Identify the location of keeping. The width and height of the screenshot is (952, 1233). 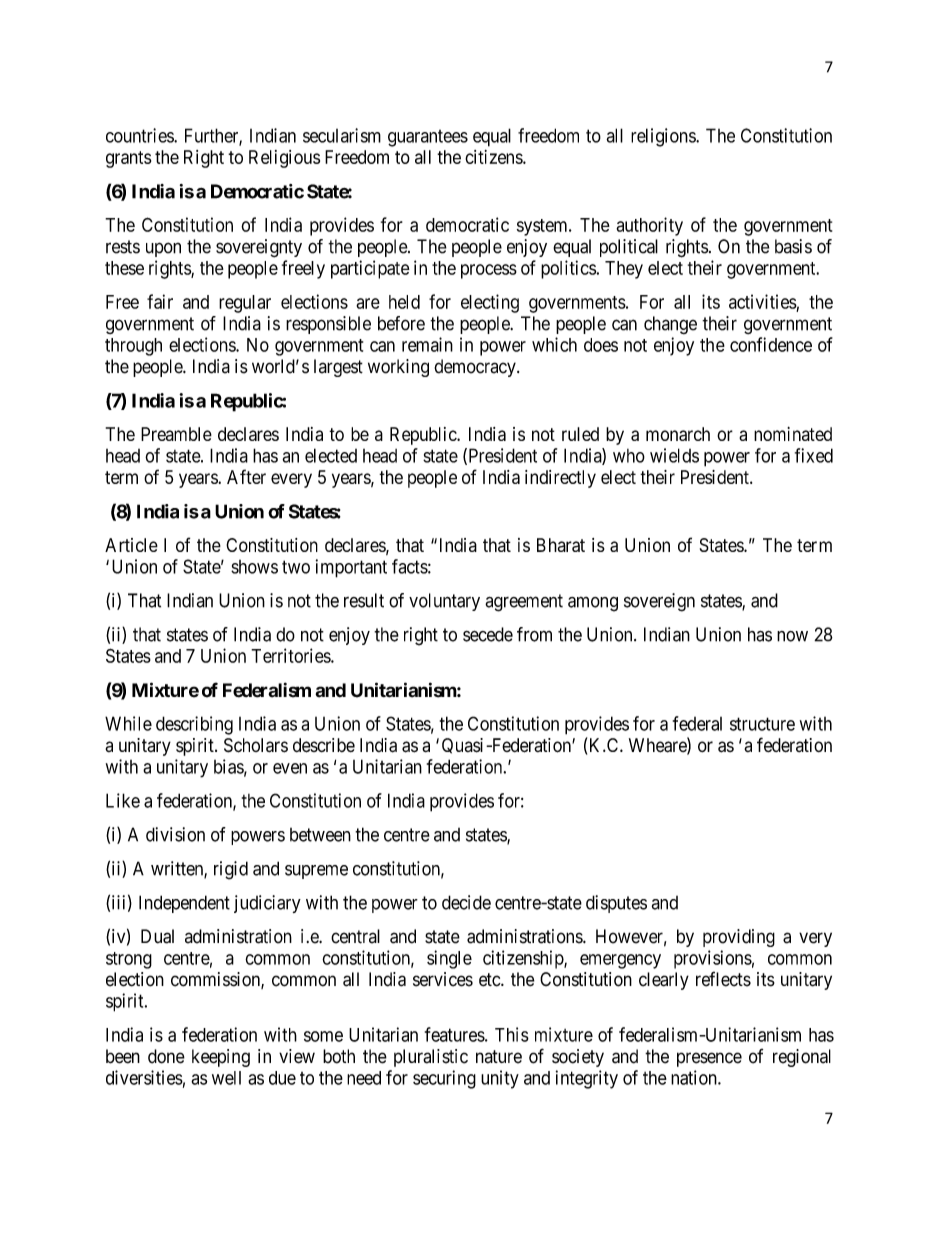
(221, 1058).
